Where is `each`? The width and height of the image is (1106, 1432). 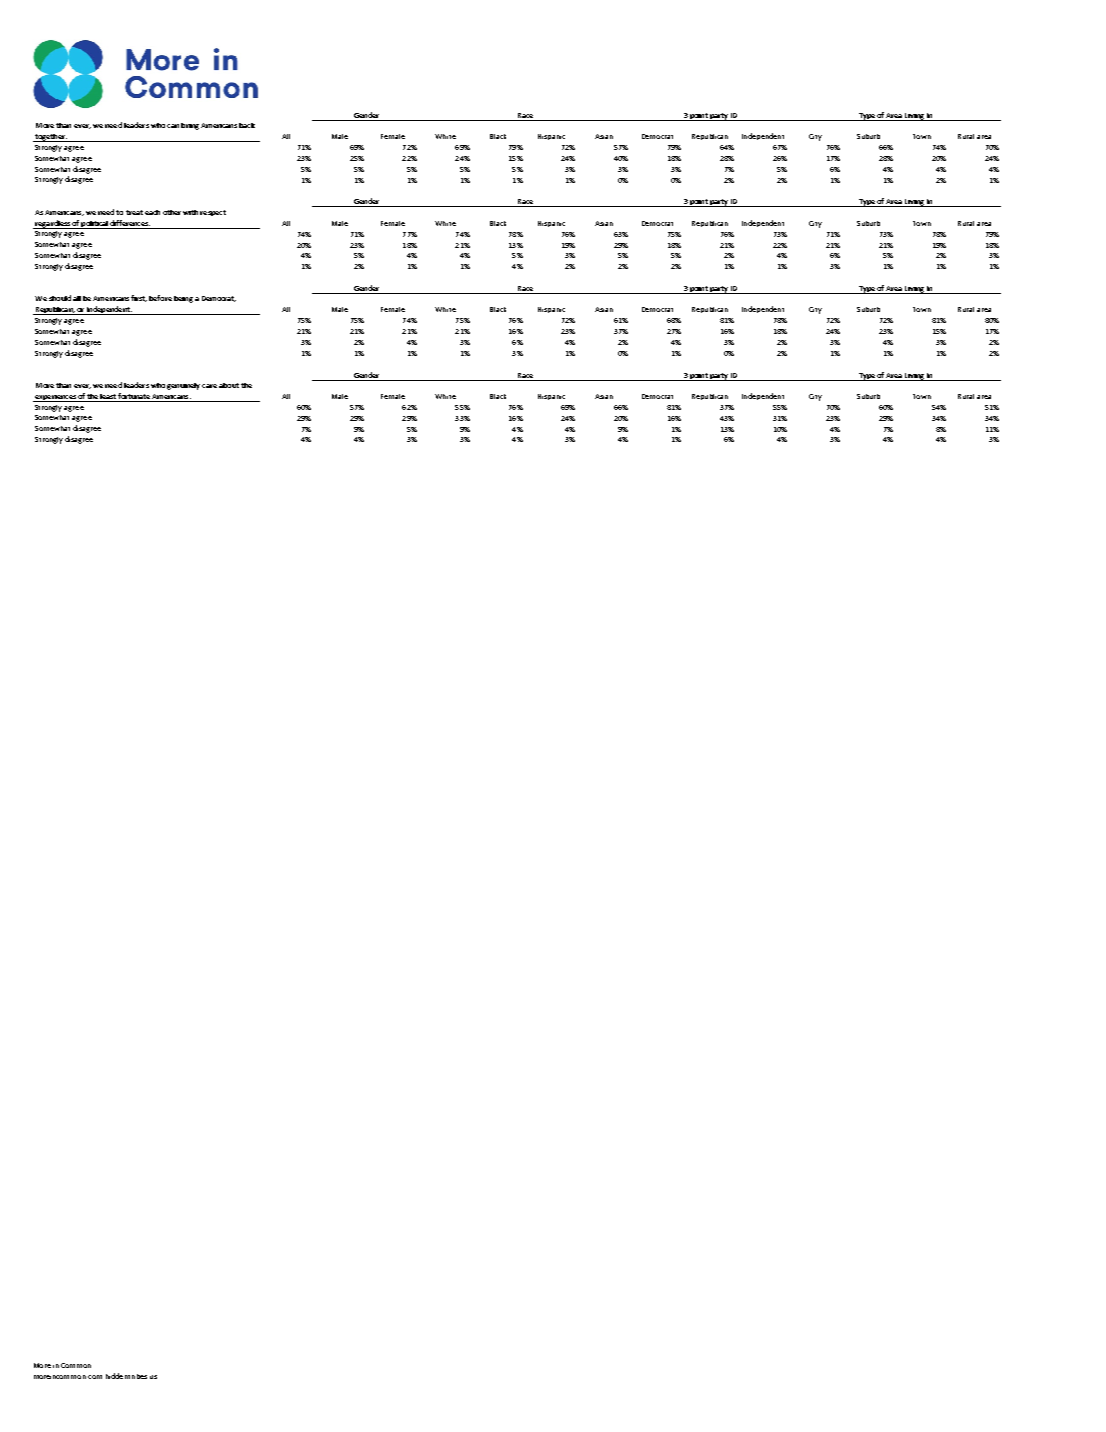
each is located at coordinates (152, 212).
